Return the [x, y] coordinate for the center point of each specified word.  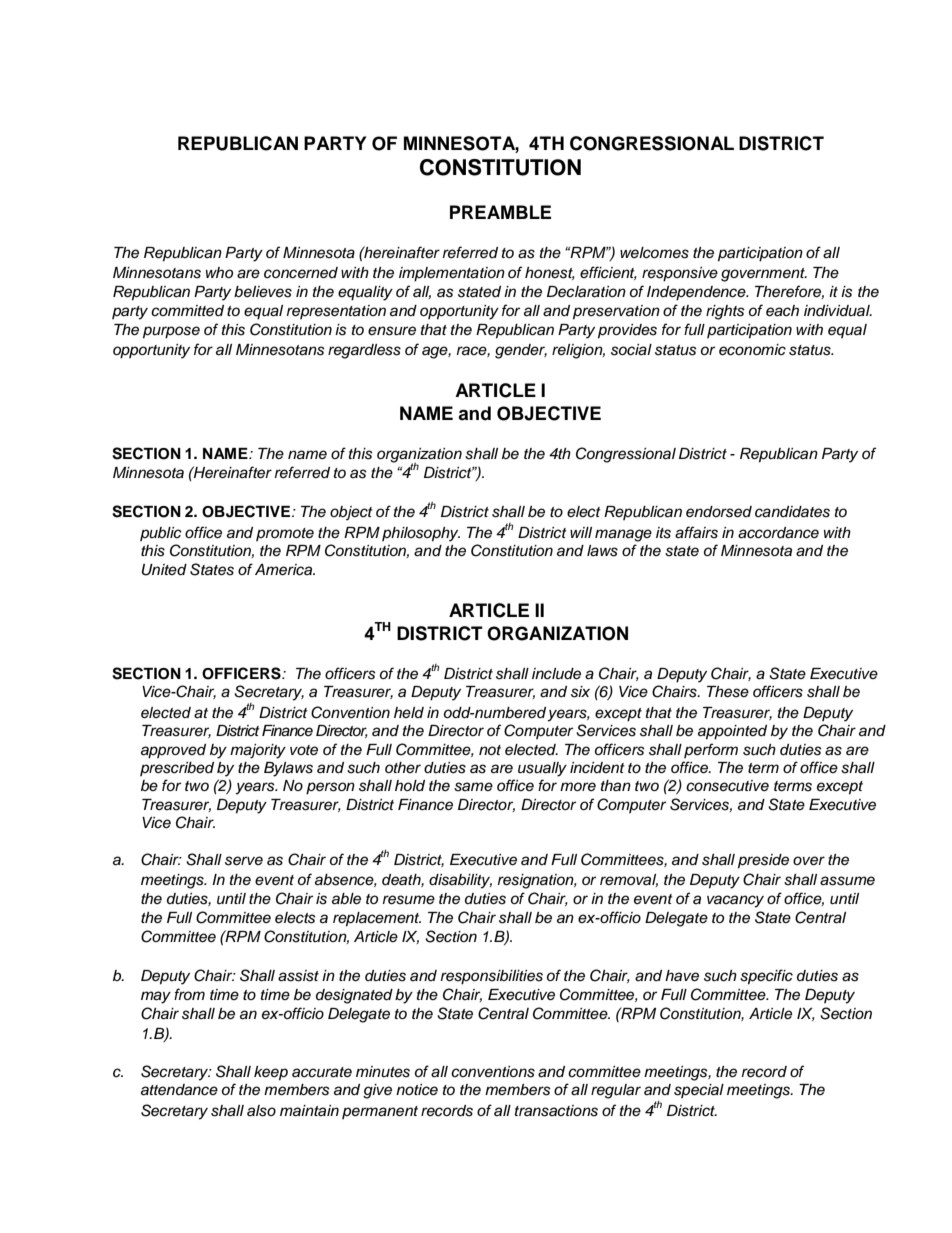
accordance [778, 533]
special [699, 1091]
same [473, 787]
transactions [556, 1111]
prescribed [177, 769]
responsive [680, 274]
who [219, 272]
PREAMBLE [500, 212]
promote [285, 534]
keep [271, 1073]
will [581, 532]
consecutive [727, 786]
